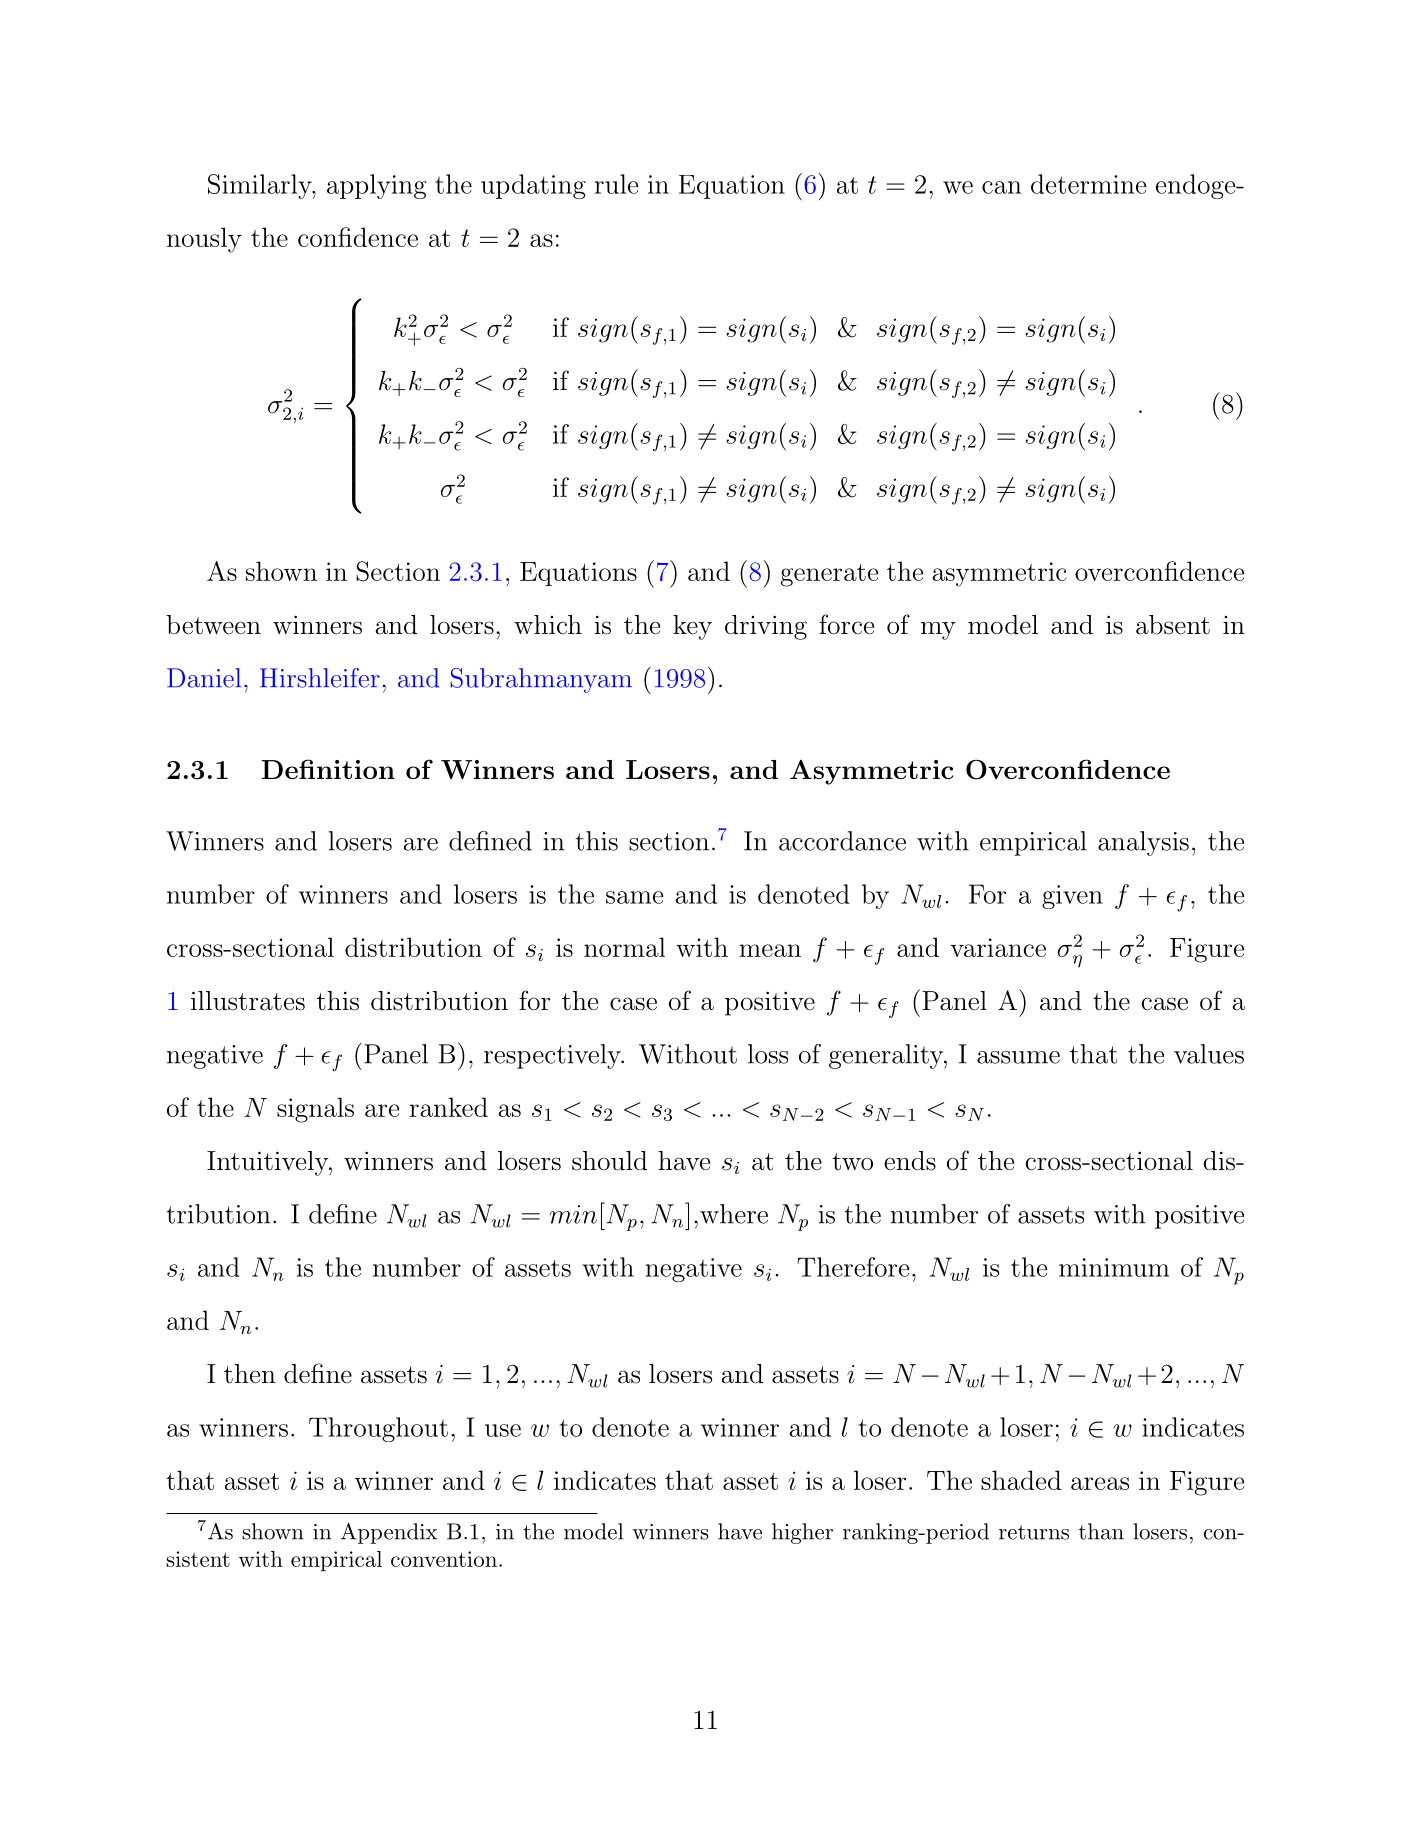  What do you see at coordinates (1088, 184) in the screenshot?
I see `determine` at bounding box center [1088, 184].
